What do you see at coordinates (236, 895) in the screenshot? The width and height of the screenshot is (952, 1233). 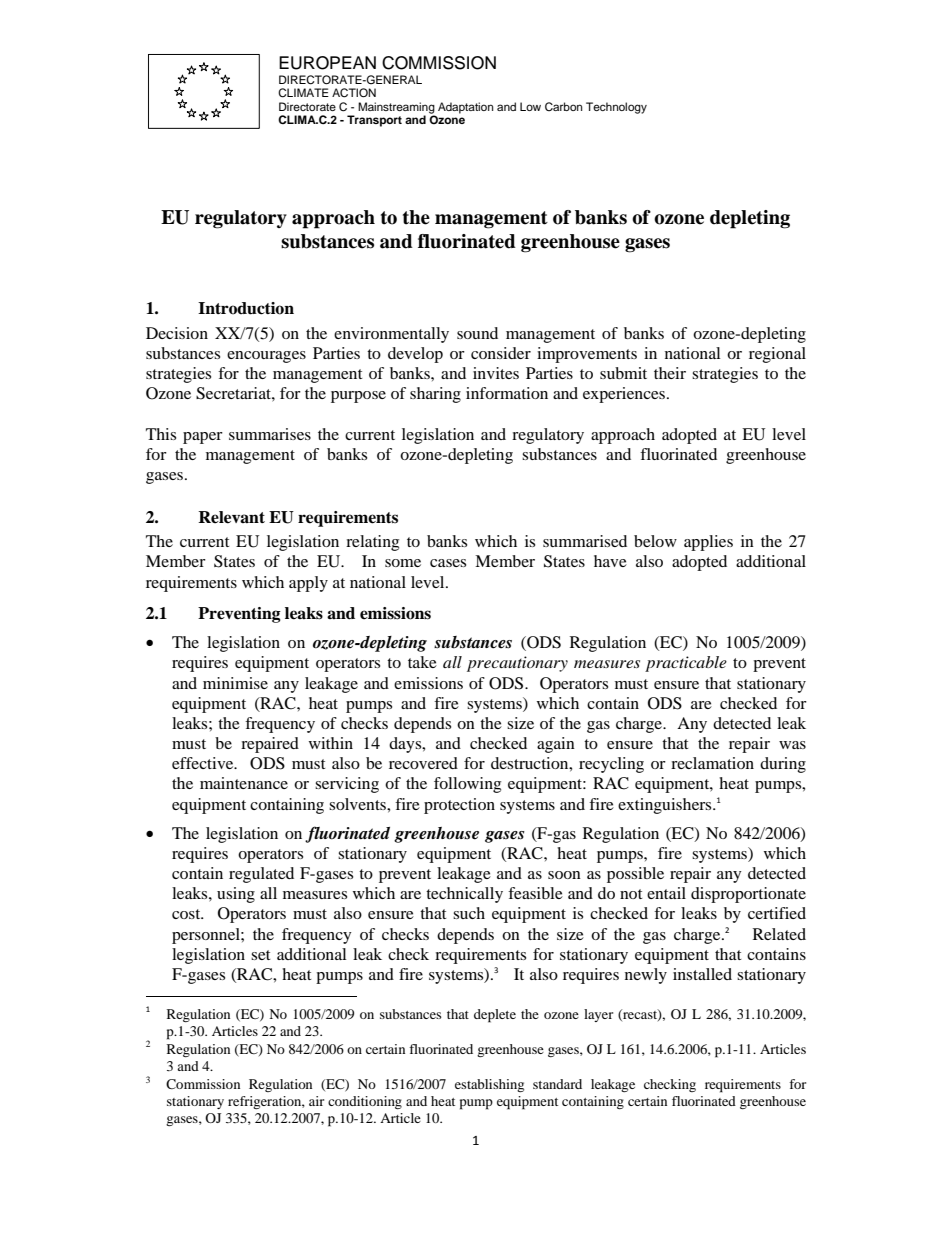 I see `using` at bounding box center [236, 895].
